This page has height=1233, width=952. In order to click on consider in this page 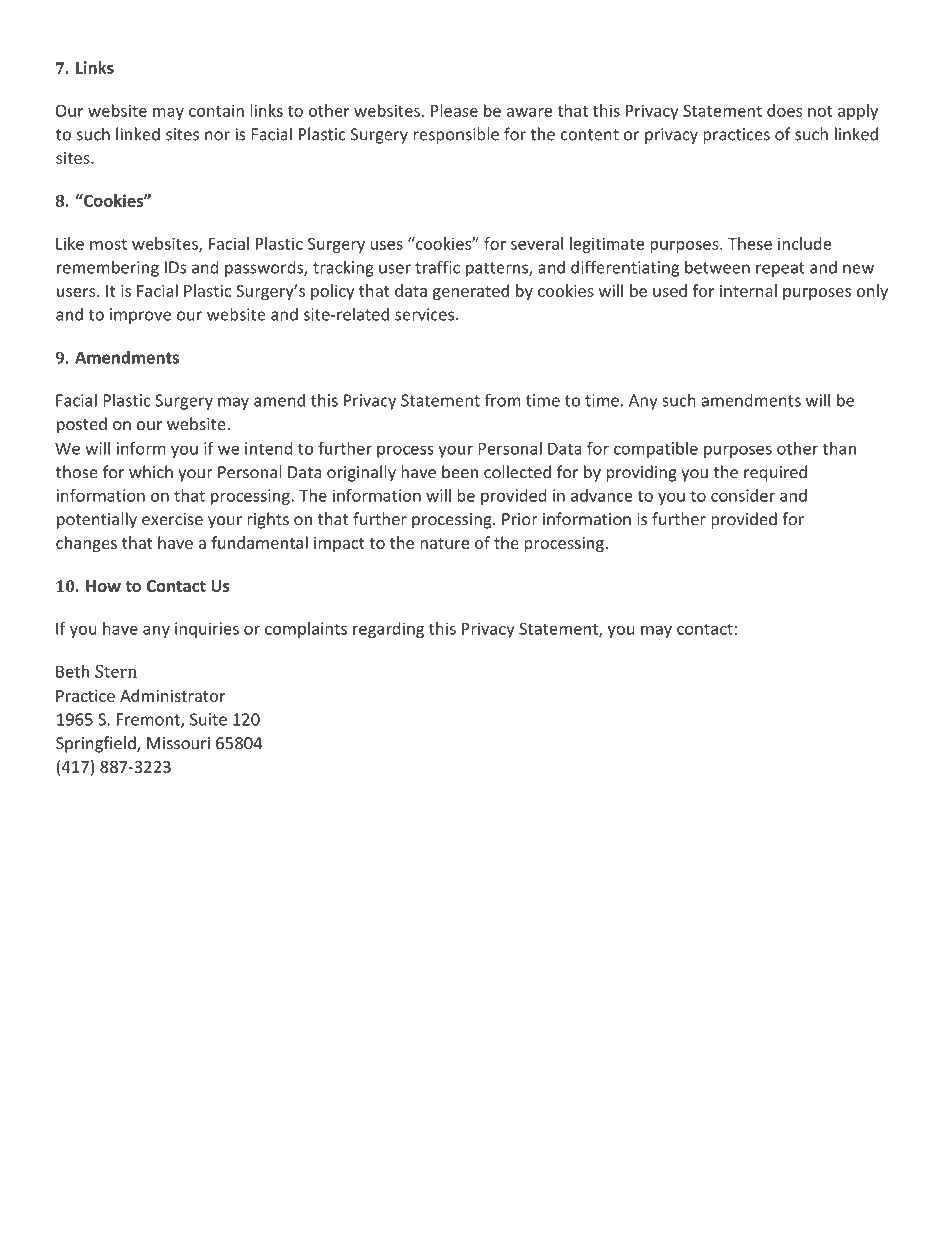, I will do `click(743, 495)`.
